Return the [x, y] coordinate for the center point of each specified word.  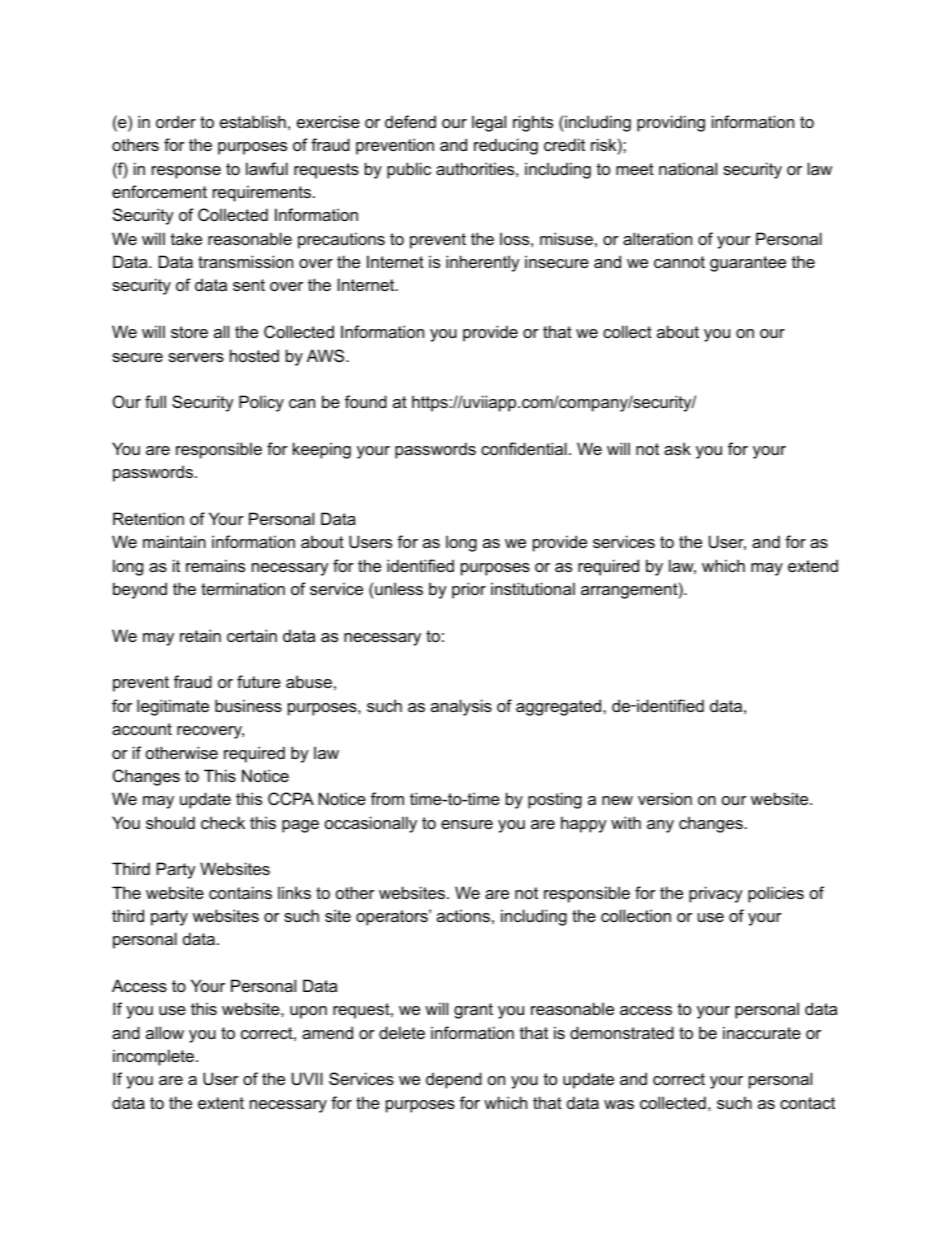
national [688, 168]
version [665, 798]
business [248, 705]
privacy [716, 894]
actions [463, 915]
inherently [483, 263]
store [189, 332]
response [186, 172]
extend [813, 565]
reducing [506, 146]
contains [240, 892]
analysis [461, 707]
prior [469, 590]
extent [221, 1103]
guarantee [748, 264]
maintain [174, 541]
